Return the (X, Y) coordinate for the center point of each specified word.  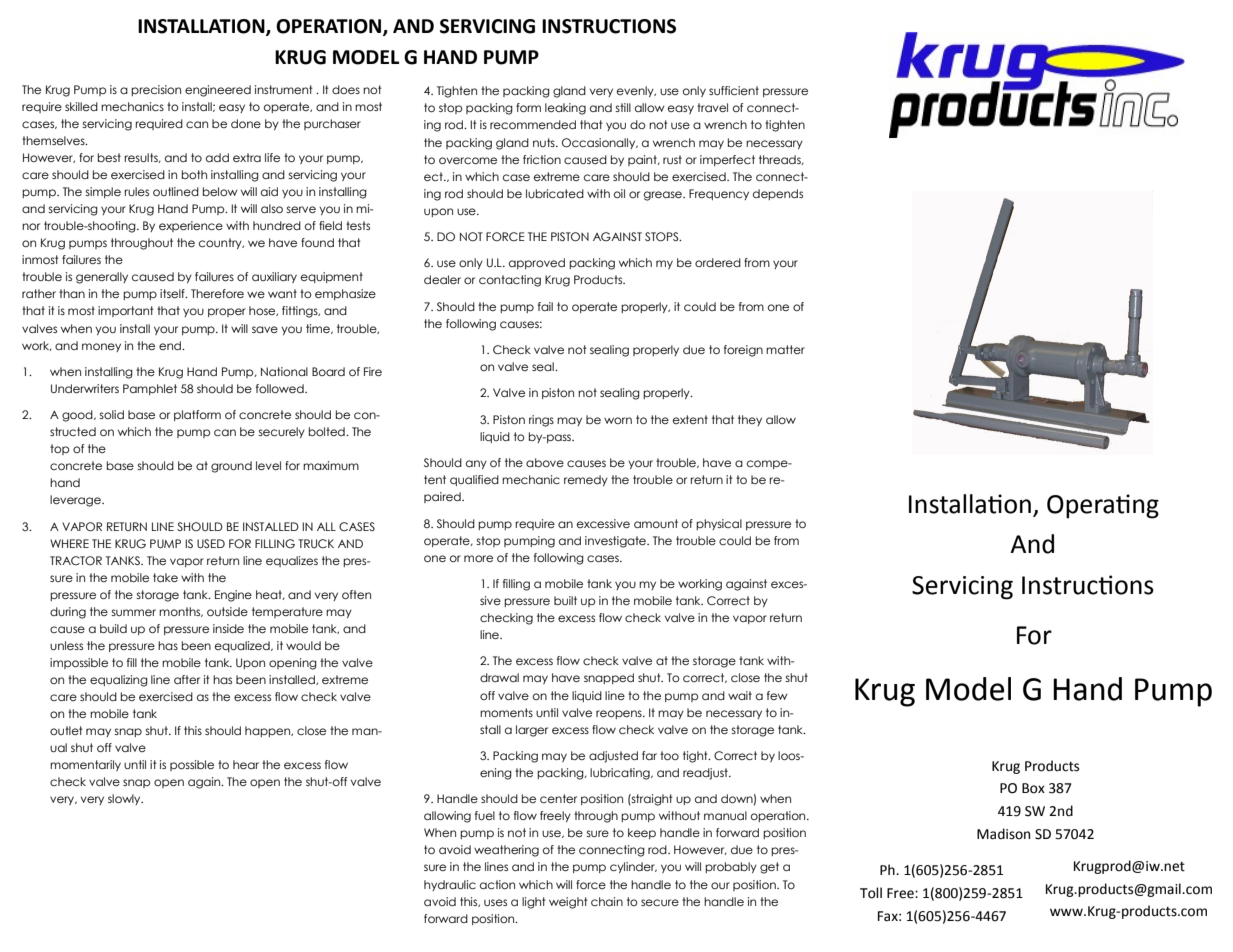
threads (781, 160)
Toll (871, 893)
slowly (125, 799)
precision (156, 90)
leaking (565, 109)
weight (568, 903)
